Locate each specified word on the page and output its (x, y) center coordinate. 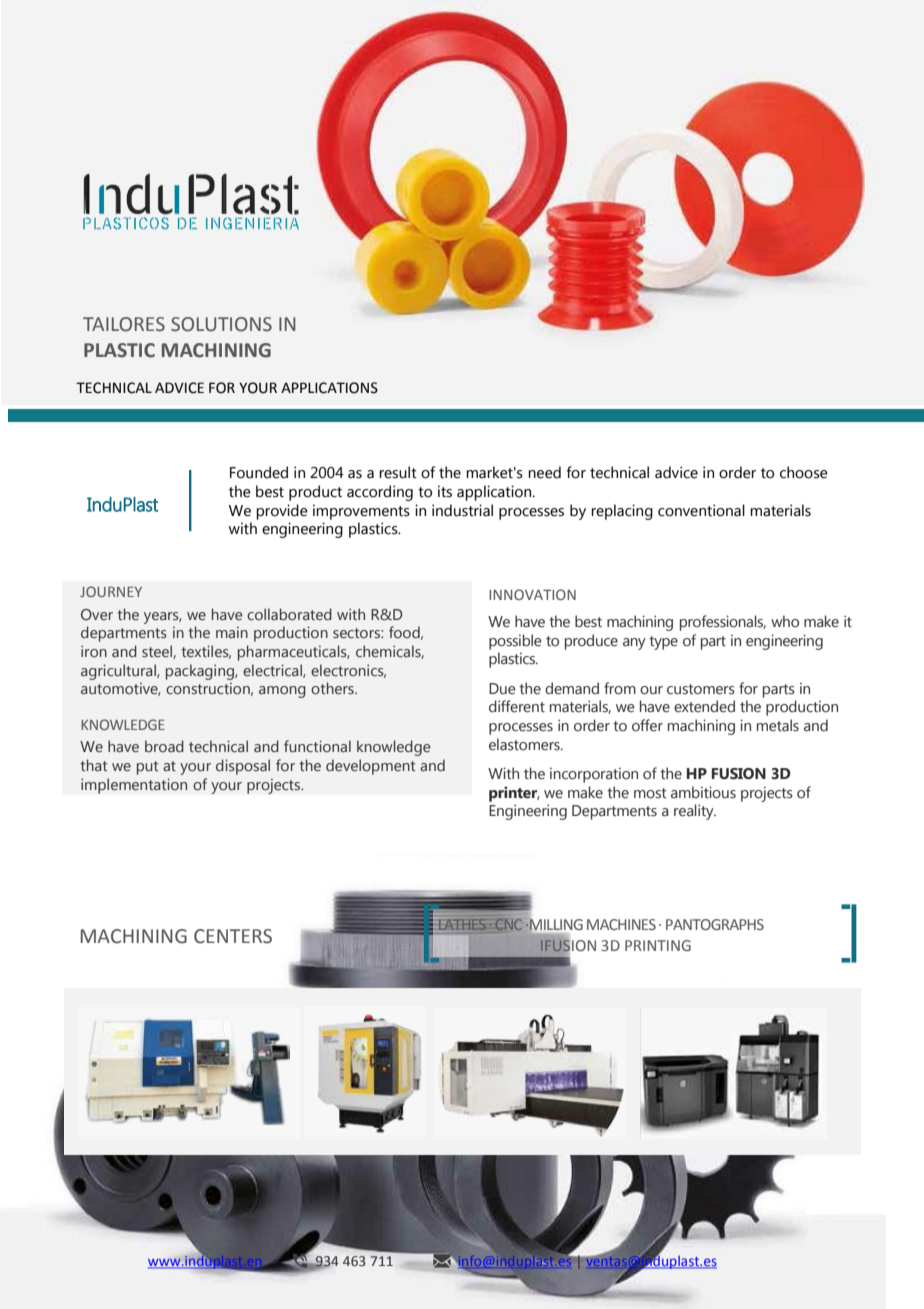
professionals (723, 623)
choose (804, 472)
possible (515, 642)
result (398, 472)
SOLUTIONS (221, 324)
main (232, 632)
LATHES (462, 924)
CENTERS (233, 936)
